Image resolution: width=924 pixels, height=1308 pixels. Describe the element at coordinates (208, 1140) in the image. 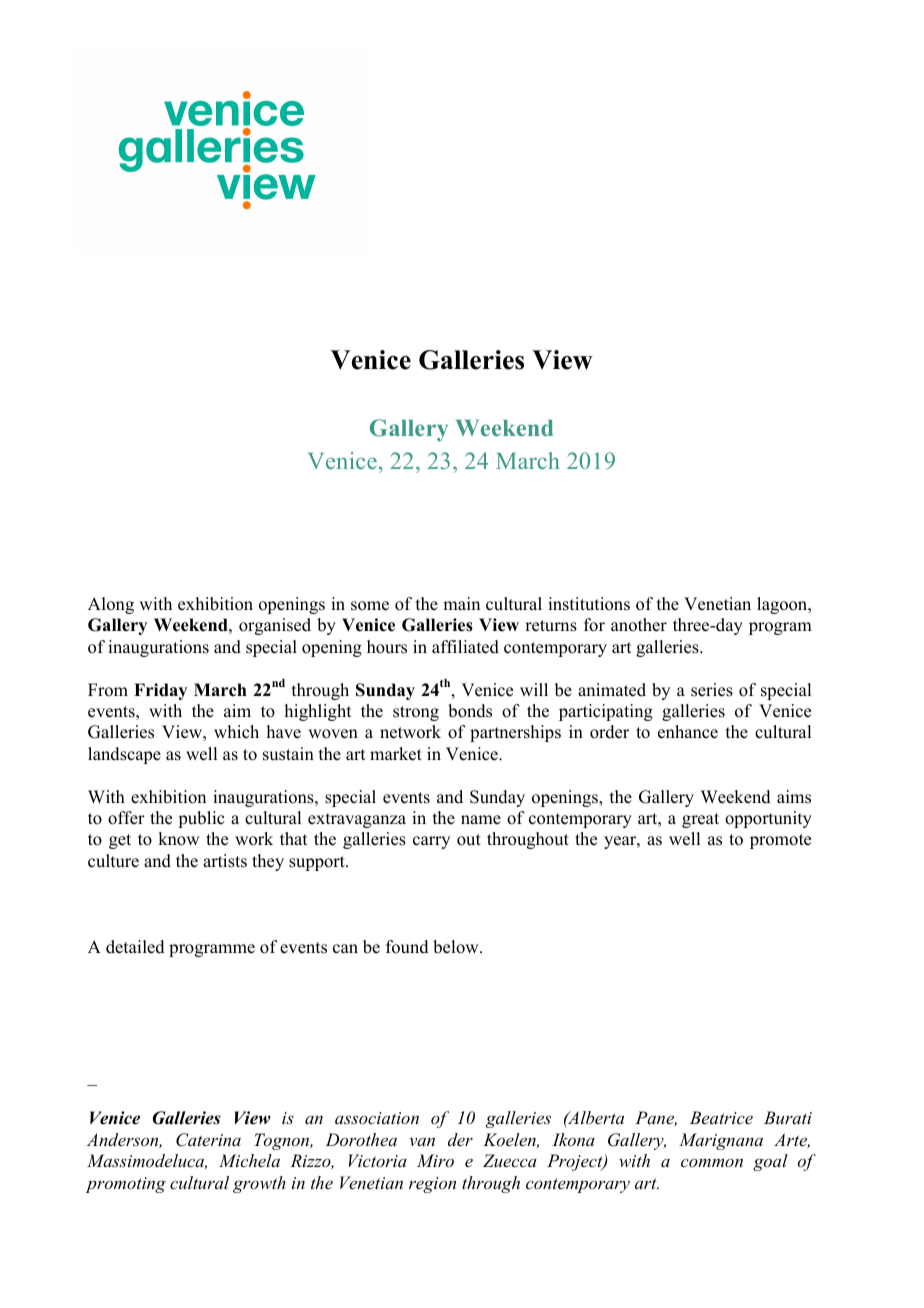

I see `Caterina` at that location.
